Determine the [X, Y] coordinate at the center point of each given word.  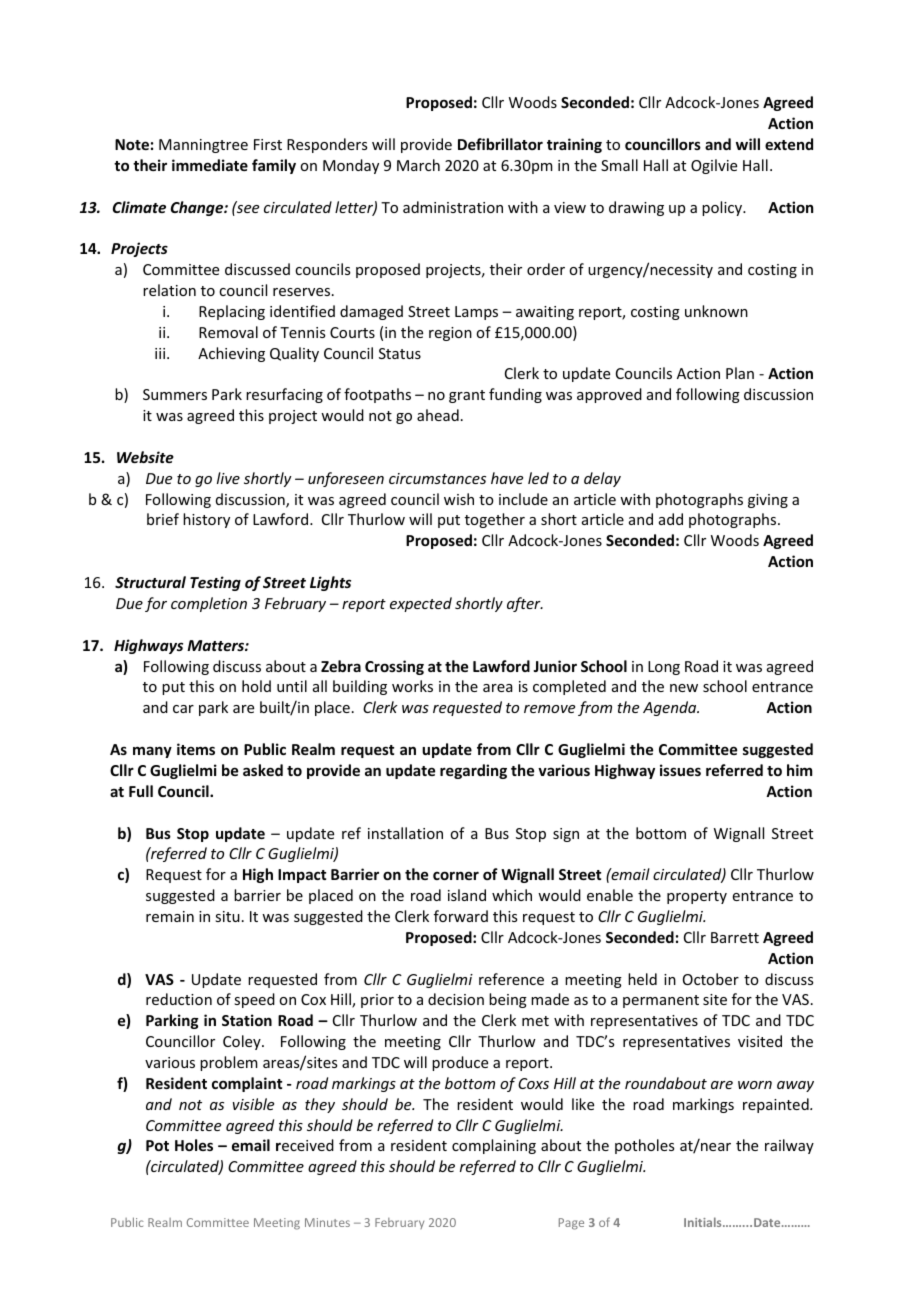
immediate [210, 165]
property [697, 897]
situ [227, 916]
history [206, 520]
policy [723, 208]
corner [456, 875]
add [671, 519]
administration [453, 207]
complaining [494, 1146]
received [305, 1145]
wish [459, 499]
